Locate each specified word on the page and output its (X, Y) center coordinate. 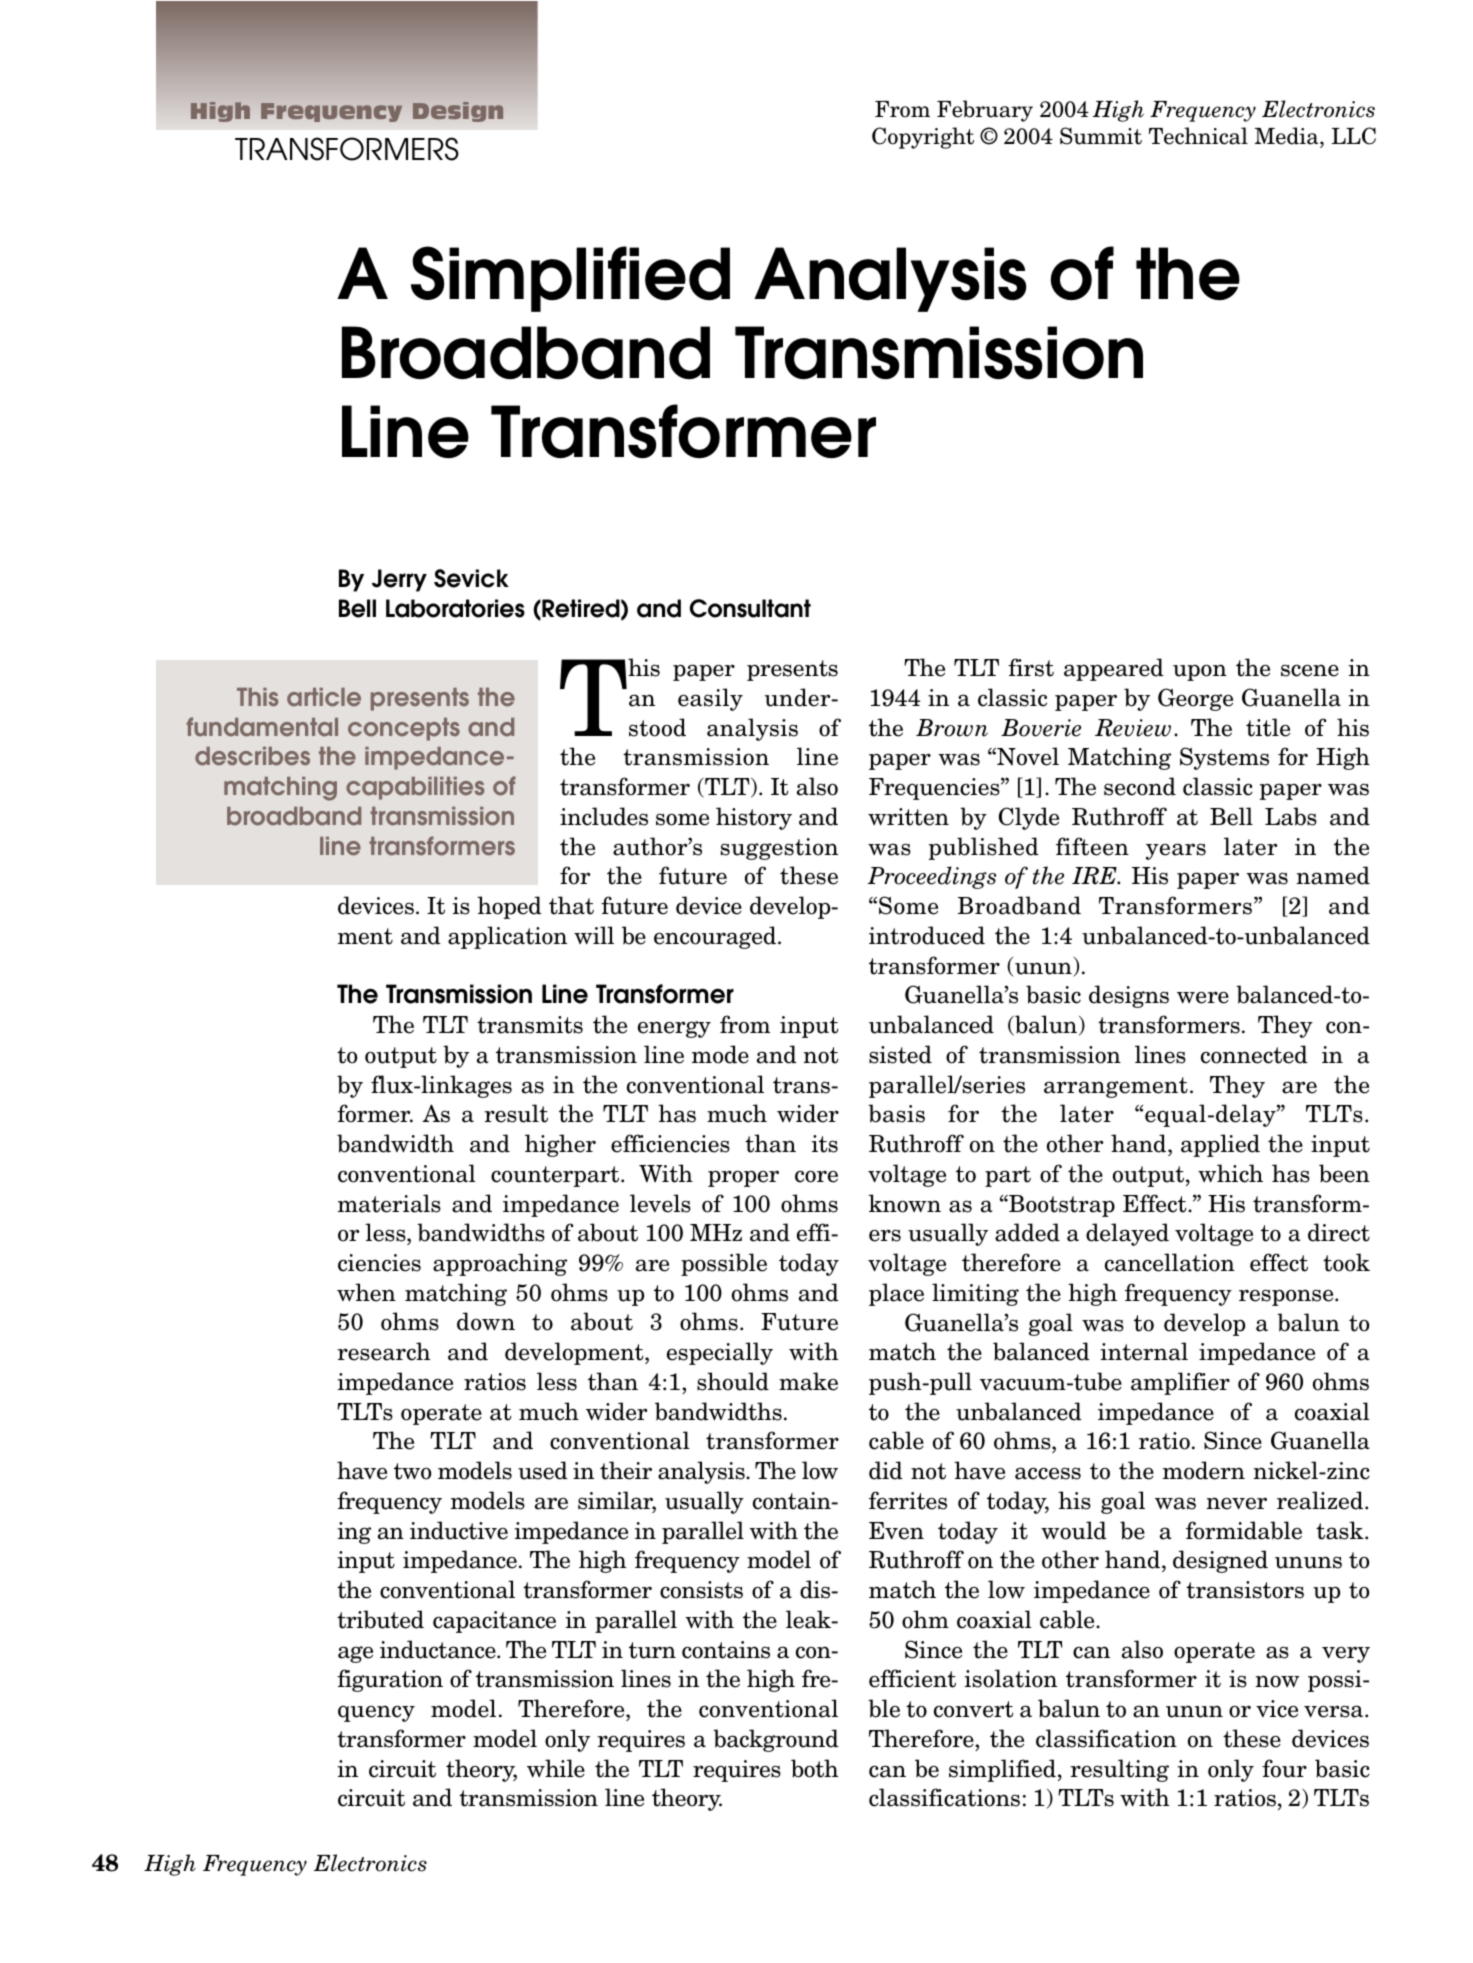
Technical (1198, 136)
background (776, 1740)
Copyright (923, 138)
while (556, 1768)
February (985, 111)
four (1284, 1768)
